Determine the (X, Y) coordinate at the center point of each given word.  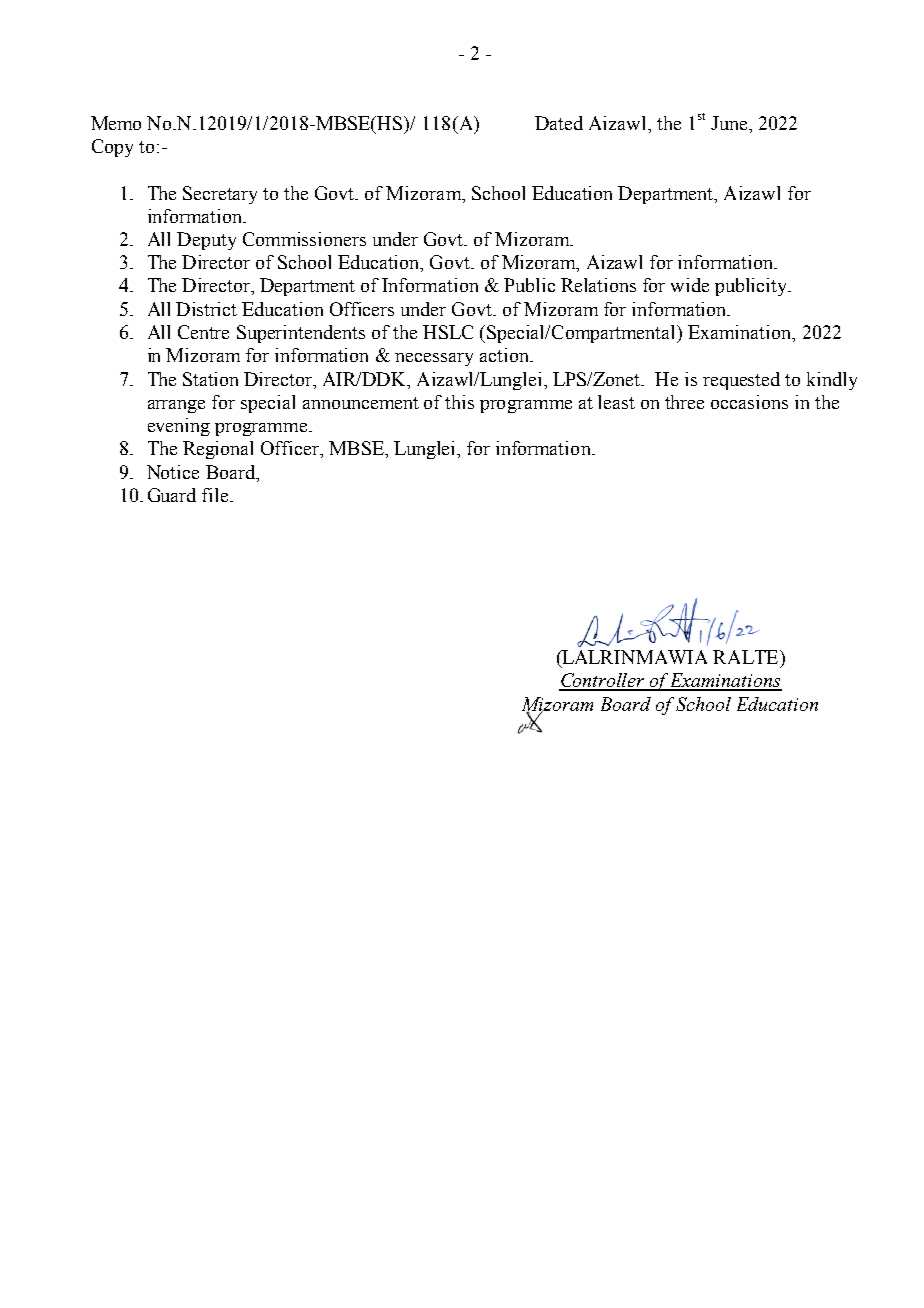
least (616, 402)
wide (690, 285)
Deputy (206, 241)
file (216, 495)
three (684, 402)
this (459, 402)
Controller (603, 681)
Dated (559, 123)
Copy (112, 148)
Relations (598, 285)
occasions (749, 402)
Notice (173, 472)
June (730, 123)
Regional (218, 450)
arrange (176, 406)
